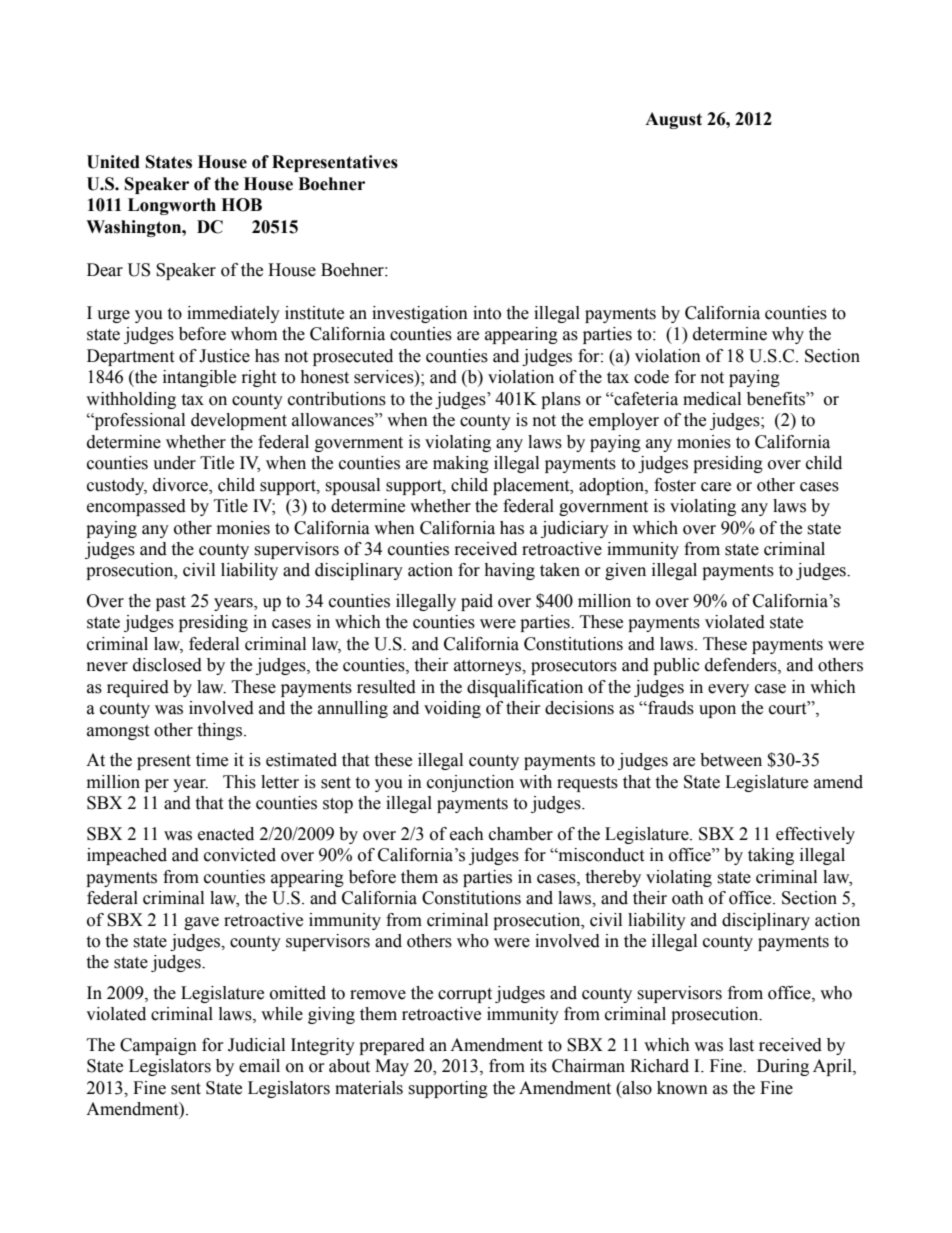 The image size is (952, 1233). Describe the element at coordinates (741, 1045) in the document. I see `last` at that location.
